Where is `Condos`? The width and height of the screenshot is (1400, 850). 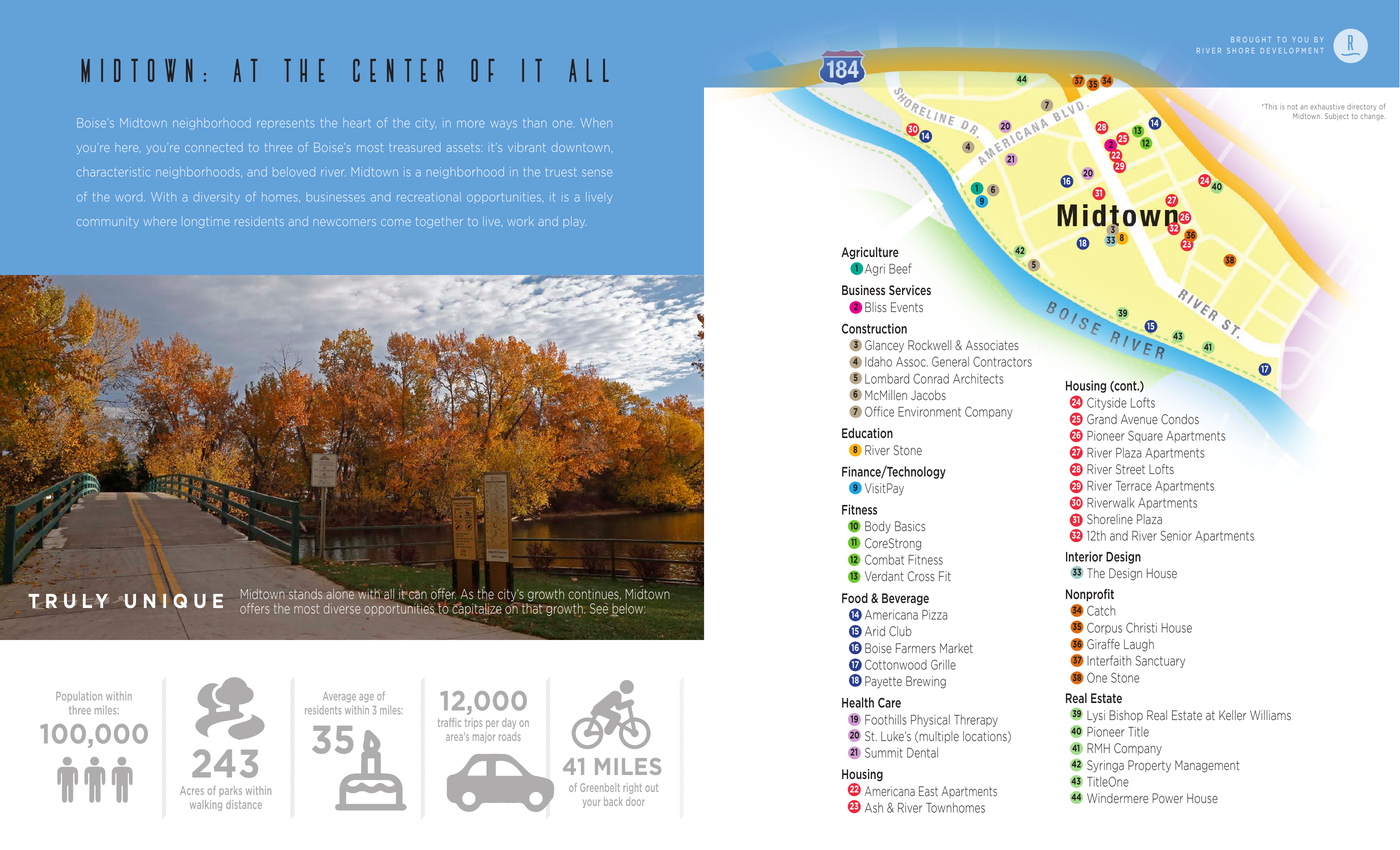 Condos is located at coordinates (1180, 419).
